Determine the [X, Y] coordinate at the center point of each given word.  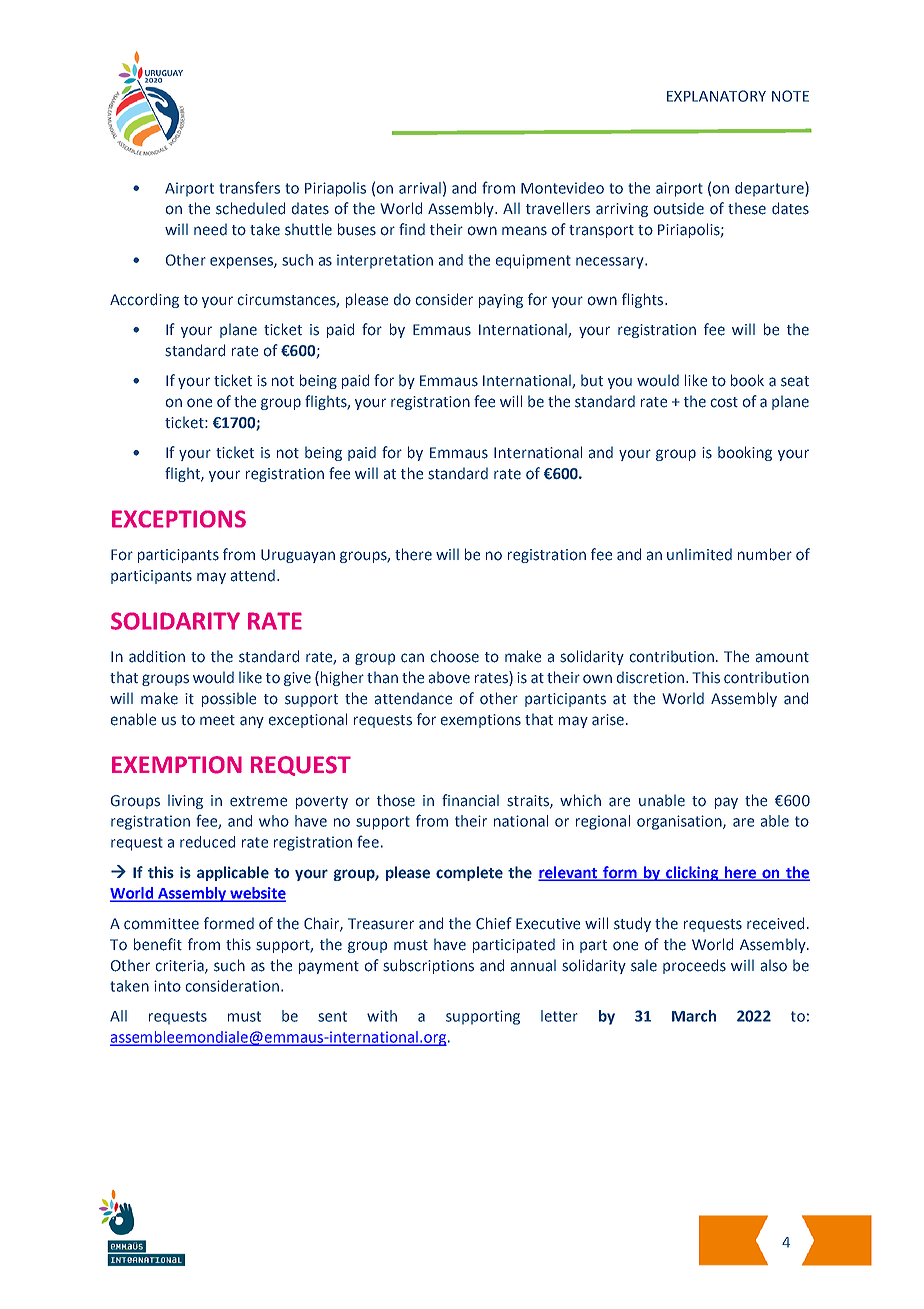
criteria [180, 966]
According [144, 300]
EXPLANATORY [716, 96]
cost [724, 402]
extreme [258, 801]
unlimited [699, 554]
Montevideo [562, 188]
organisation [680, 822]
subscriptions [428, 966]
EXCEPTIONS [179, 519]
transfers [249, 187]
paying [501, 301]
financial [470, 800]
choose [454, 656]
